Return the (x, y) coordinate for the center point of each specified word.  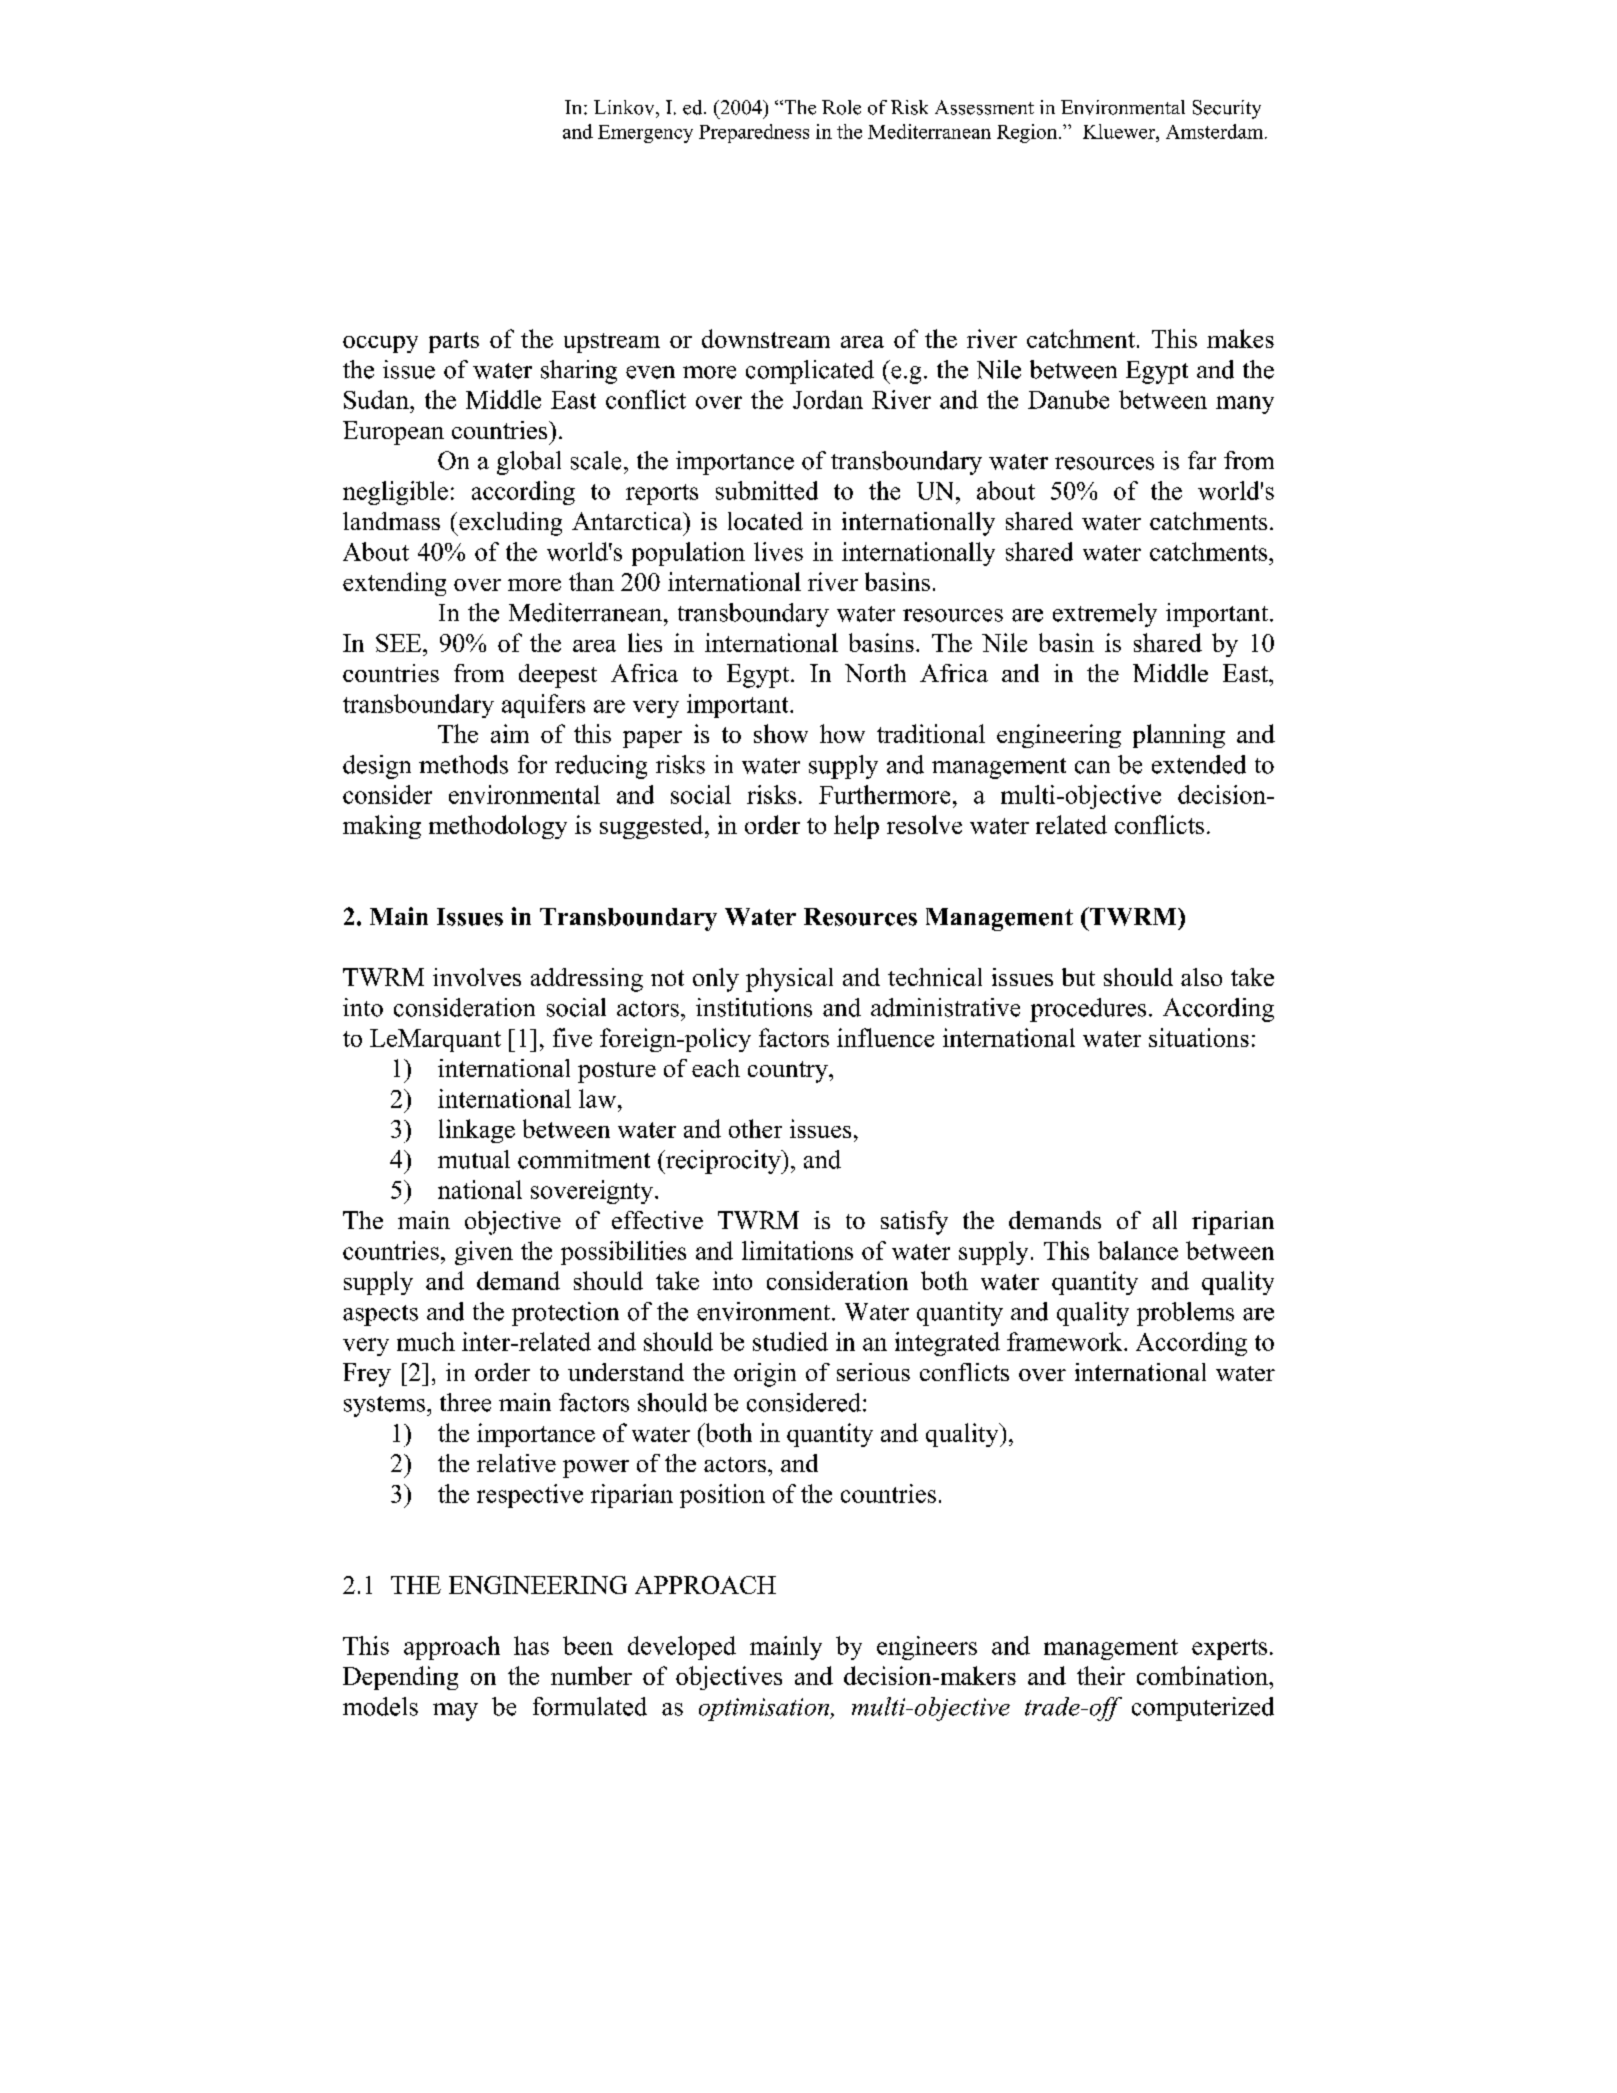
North (875, 673)
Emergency (645, 134)
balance (1138, 1250)
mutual (474, 1159)
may (455, 1712)
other (755, 1128)
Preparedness (754, 133)
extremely (1105, 615)
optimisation (765, 1709)
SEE (400, 643)
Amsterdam (1216, 131)
